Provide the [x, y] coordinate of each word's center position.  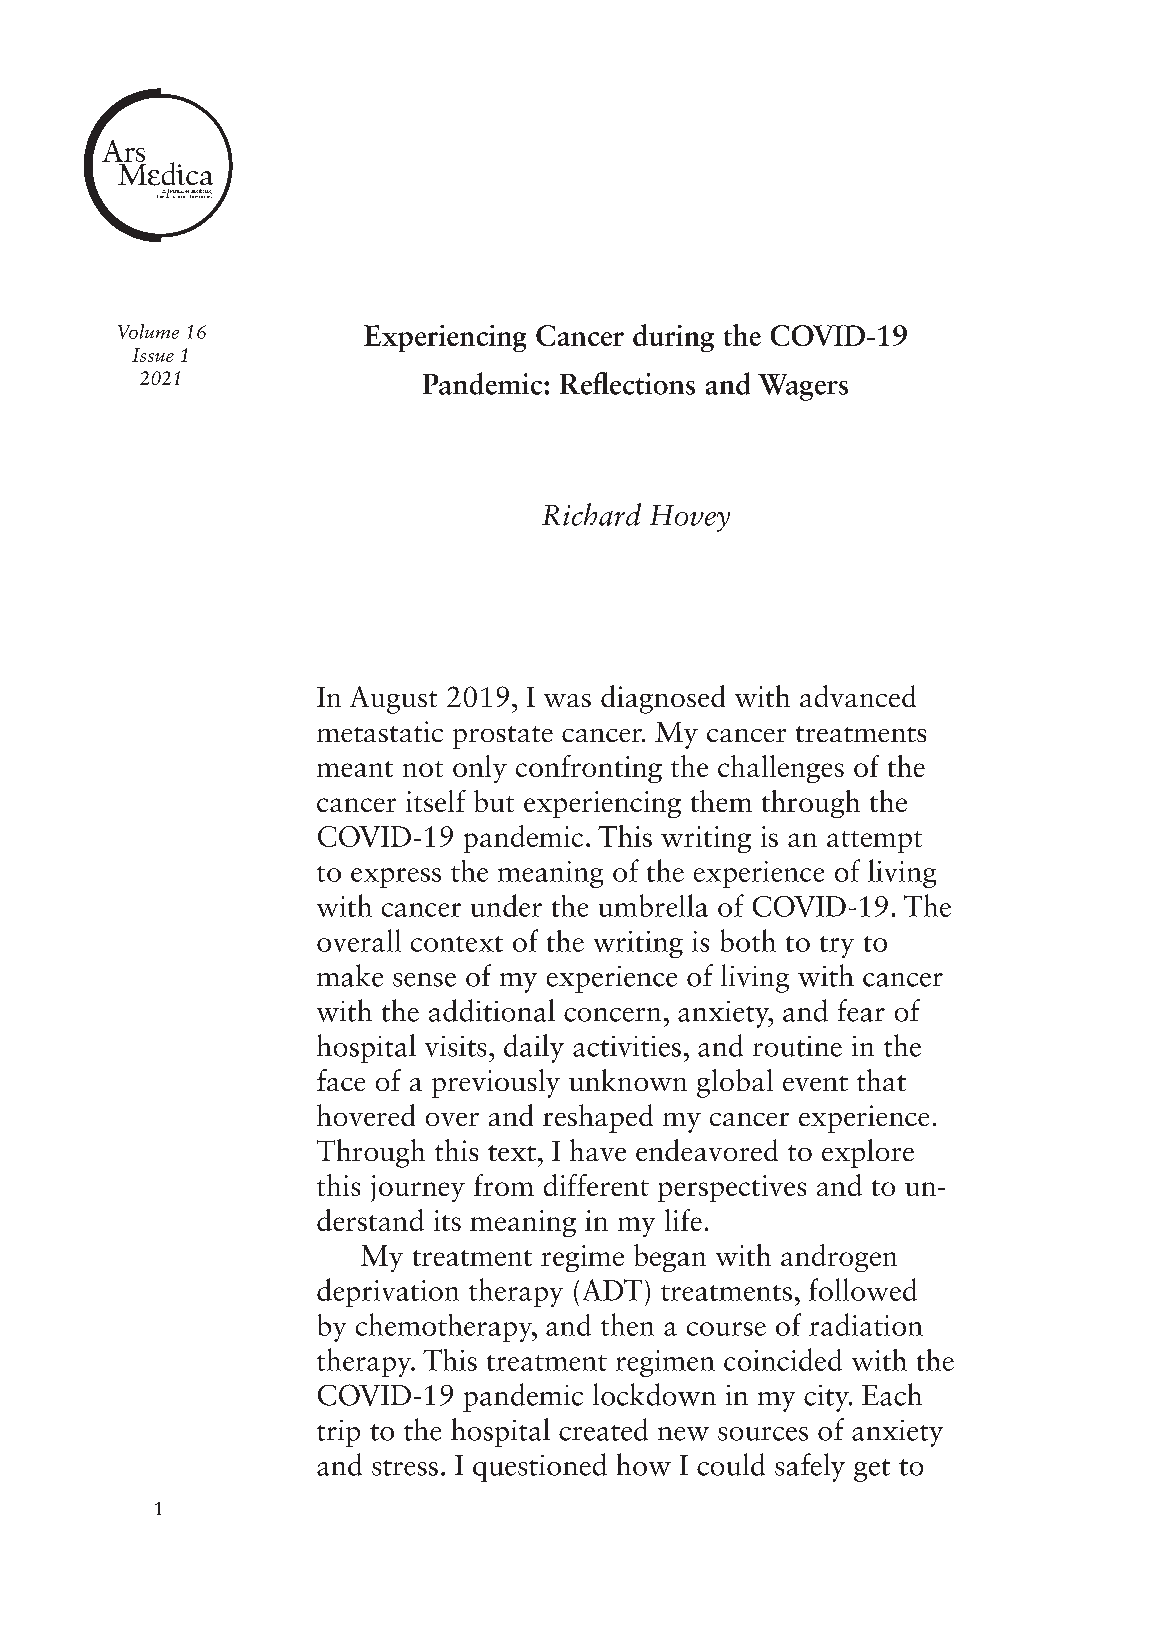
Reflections [627, 383]
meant [355, 769]
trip [338, 1433]
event [815, 1083]
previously [496, 1083]
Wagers [803, 387]
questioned [540, 1467]
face [341, 1080]
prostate [503, 737]
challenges [781, 769]
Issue [153, 355]
